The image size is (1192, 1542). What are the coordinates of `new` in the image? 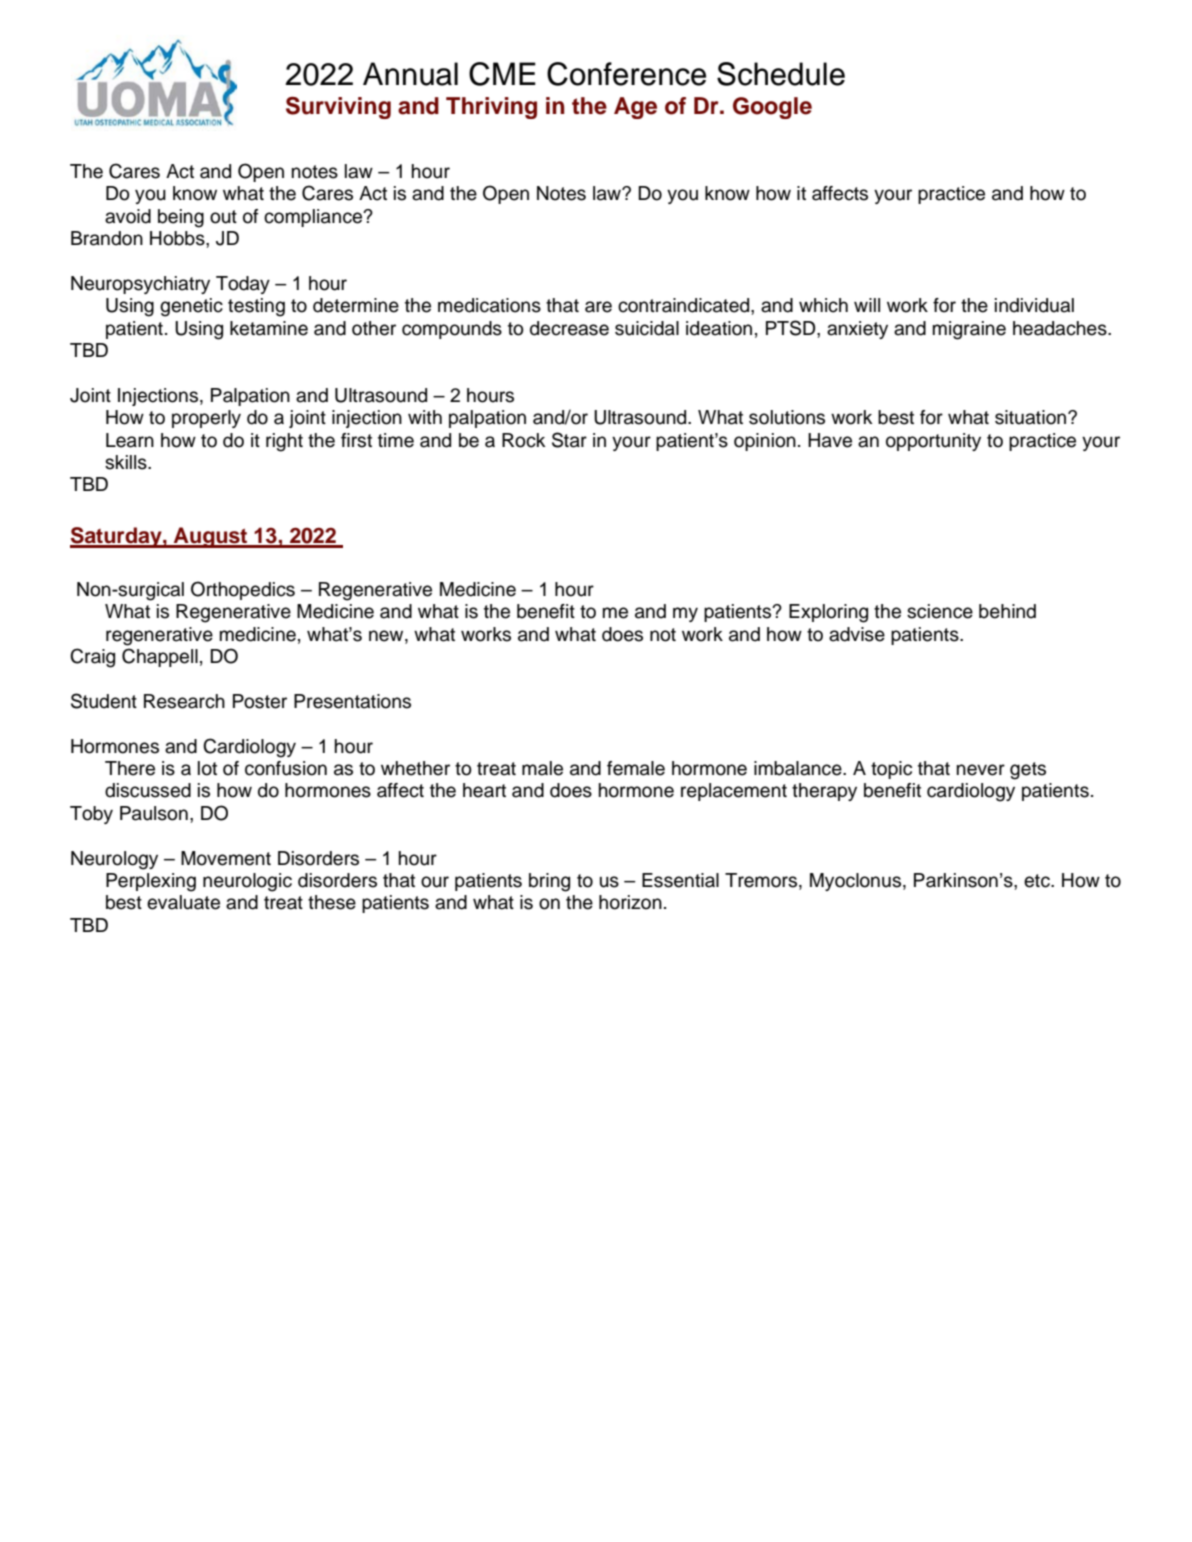 It's located at (387, 636).
